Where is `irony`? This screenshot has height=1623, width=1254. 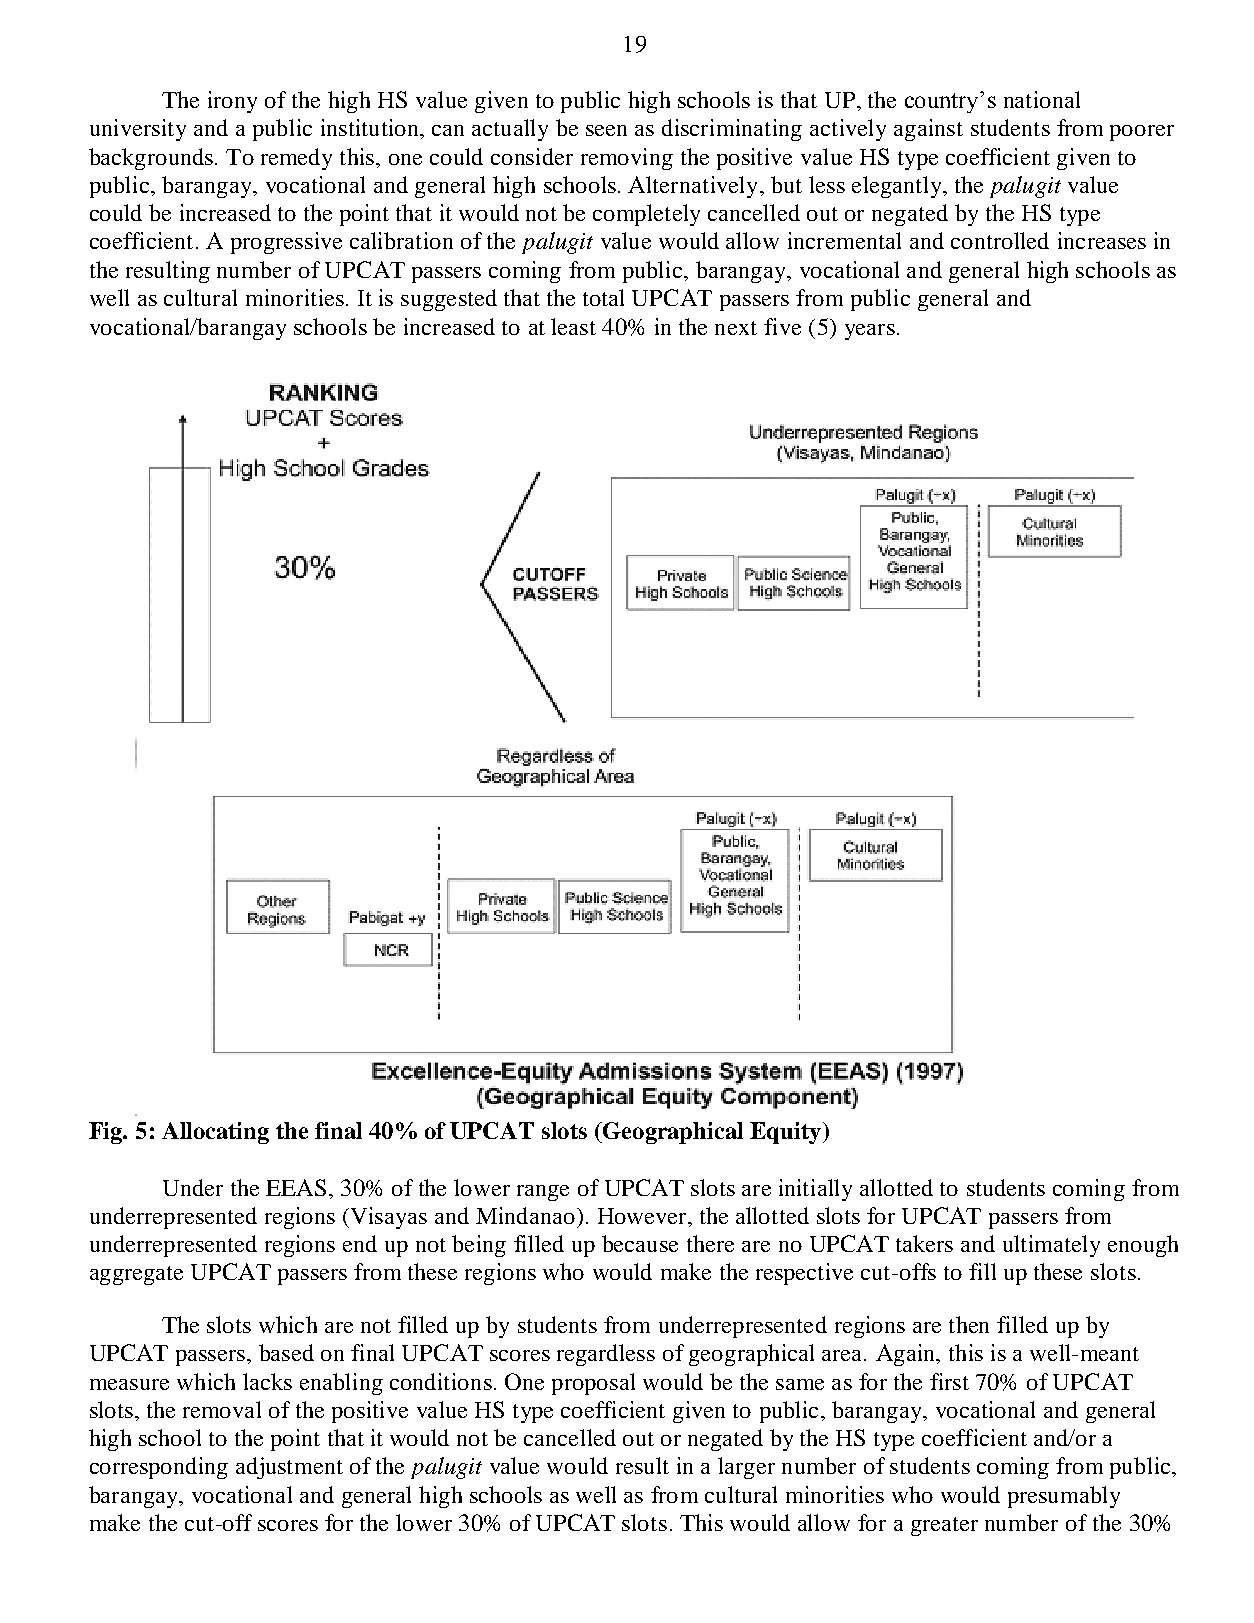
irony is located at coordinates (232, 102).
